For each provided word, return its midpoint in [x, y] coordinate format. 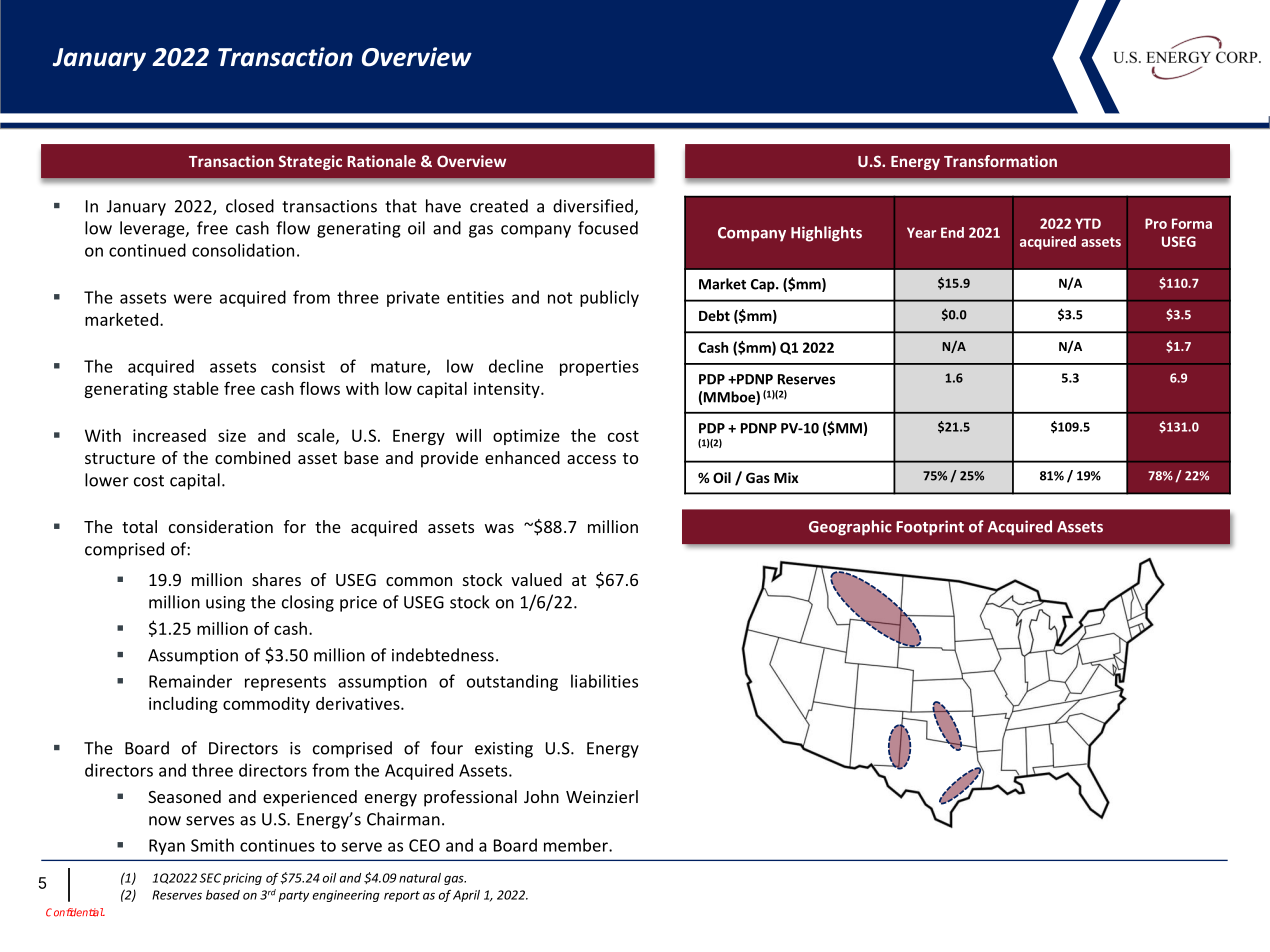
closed [250, 206]
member [577, 845]
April [466, 896]
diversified [594, 207]
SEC [210, 878]
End [952, 232]
